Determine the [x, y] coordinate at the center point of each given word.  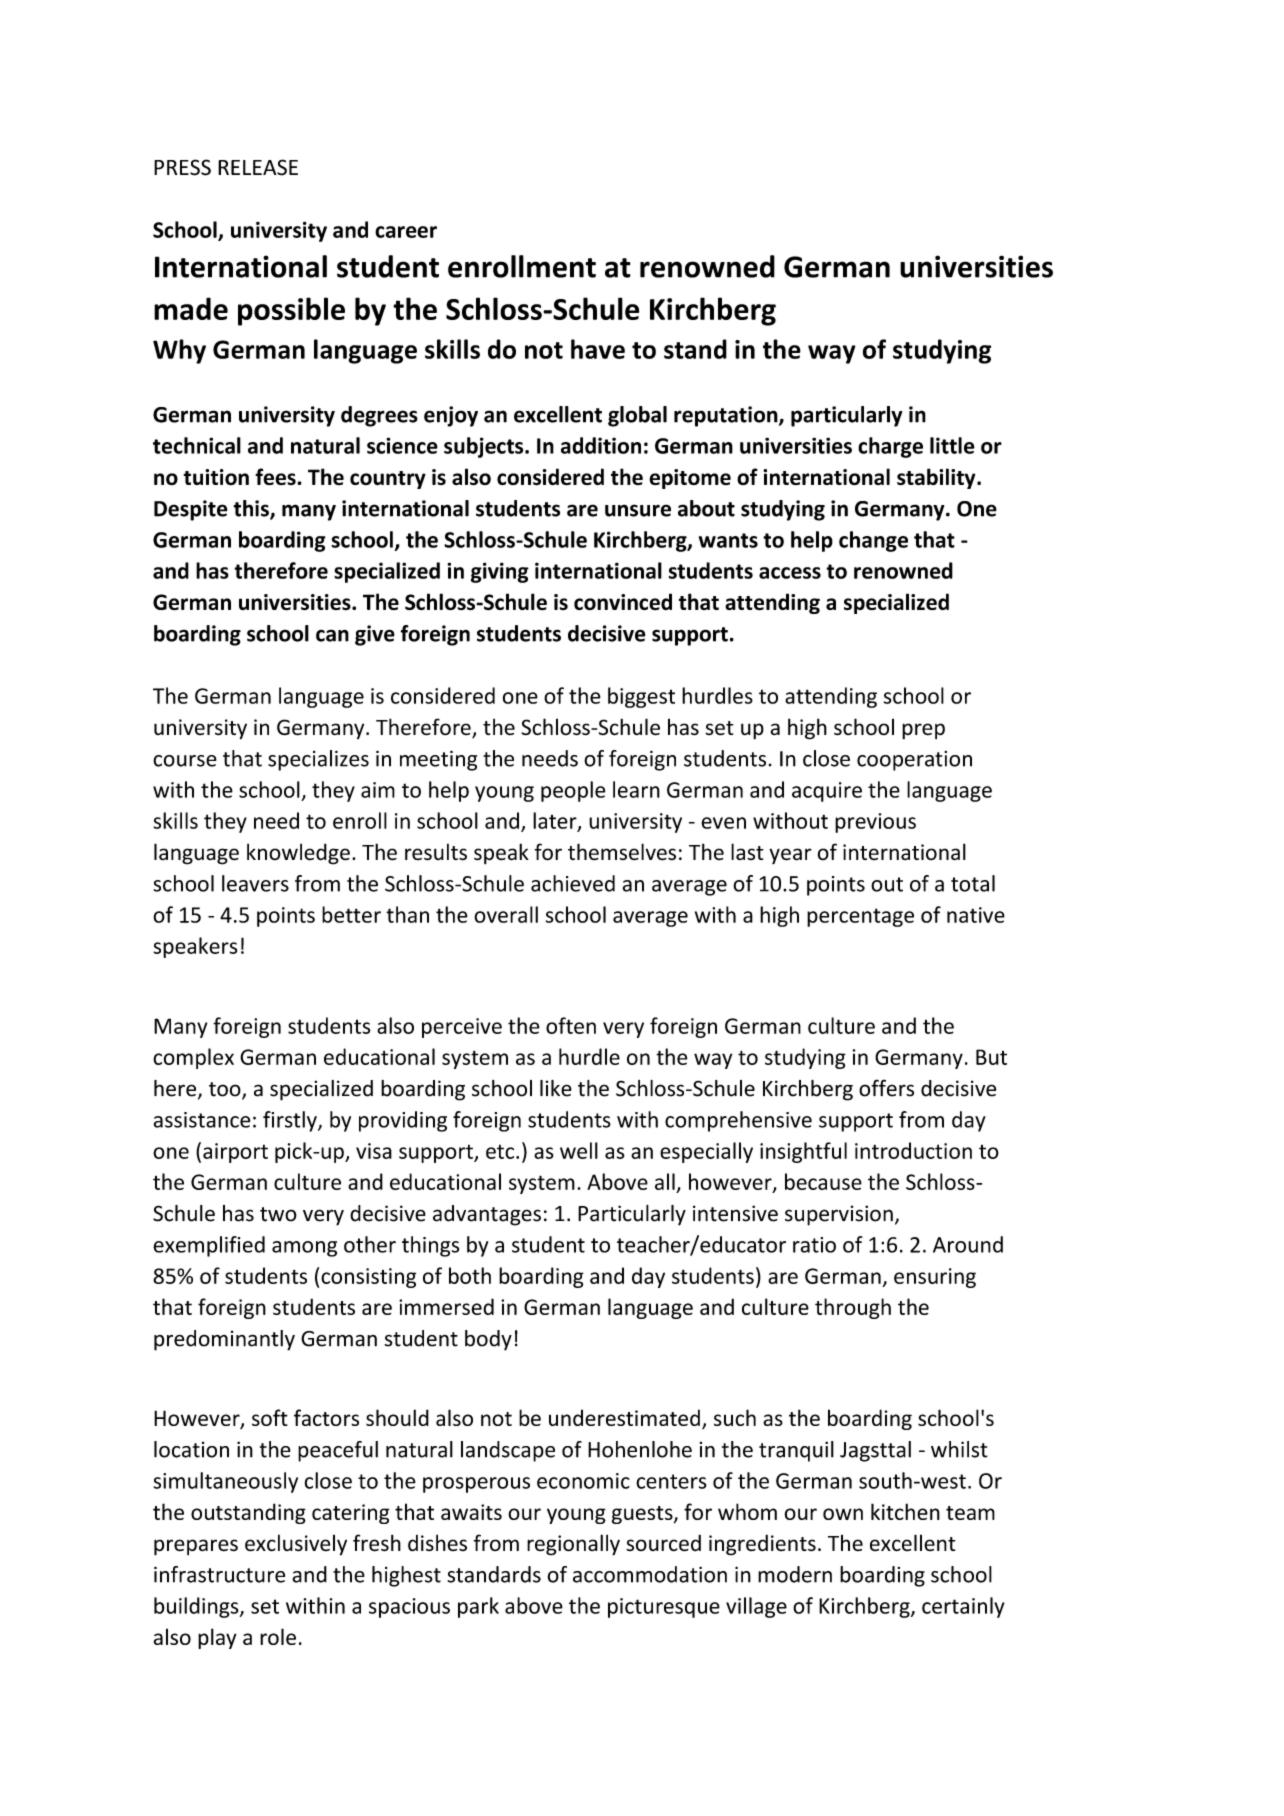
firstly [291, 1121]
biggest [641, 697]
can [332, 635]
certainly [963, 1607]
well [579, 1150]
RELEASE [258, 167]
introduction [913, 1150]
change [873, 541]
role [278, 1636]
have [598, 349]
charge [890, 447]
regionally [573, 1545]
